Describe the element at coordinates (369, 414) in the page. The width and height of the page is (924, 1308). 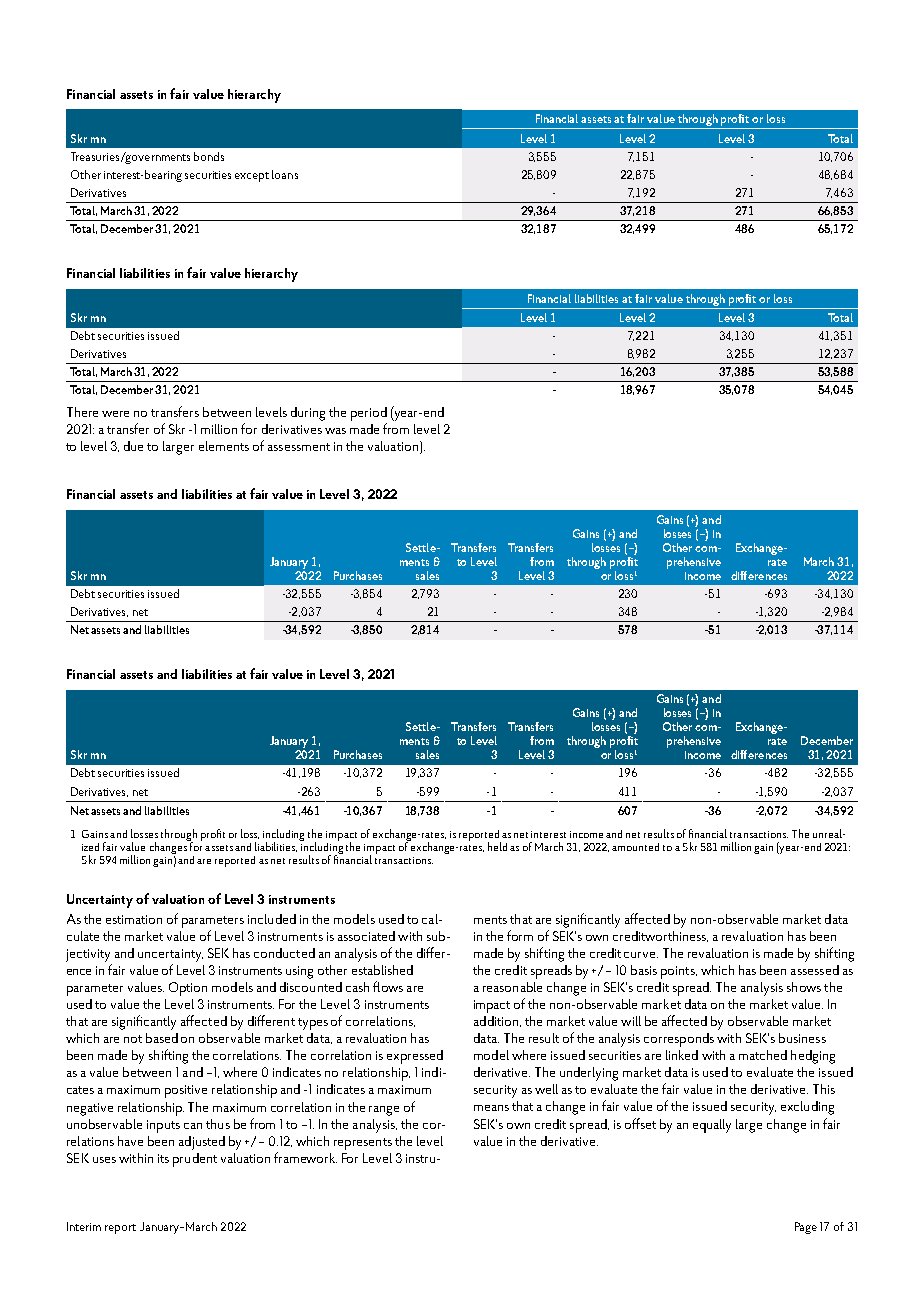
I see `period` at that location.
